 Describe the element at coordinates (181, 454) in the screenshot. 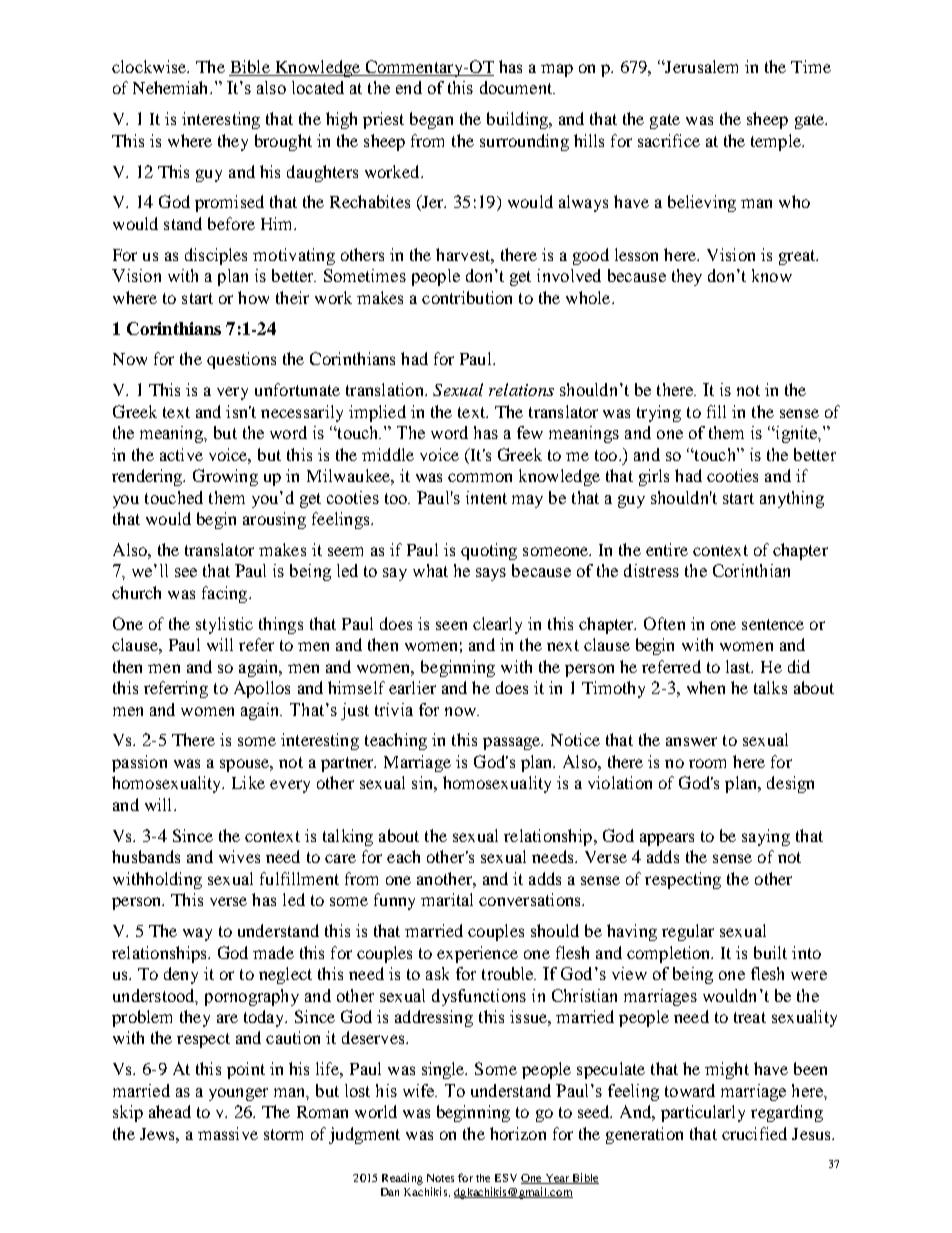

I see `active` at that location.
